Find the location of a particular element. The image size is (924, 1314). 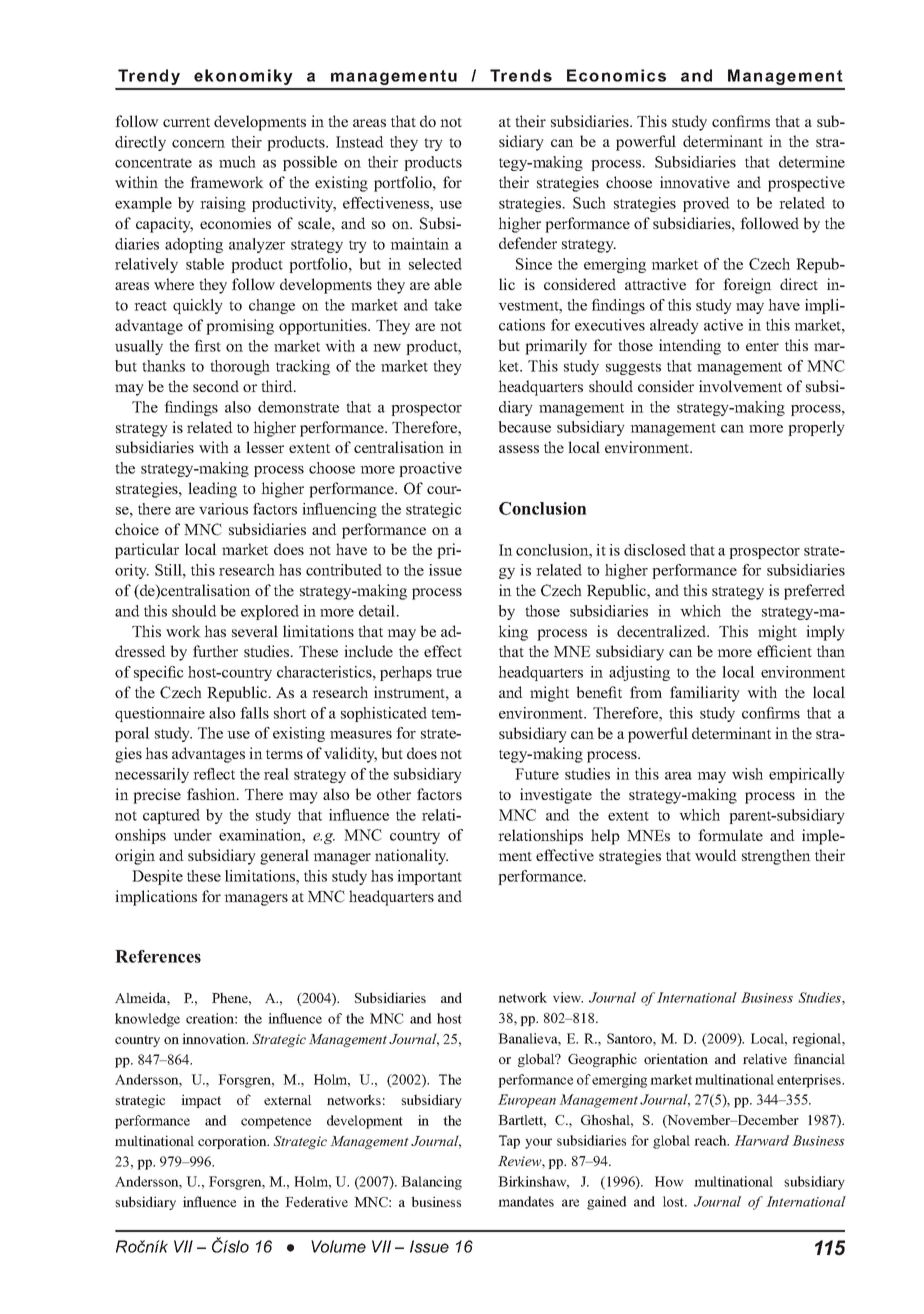

Trends is located at coordinates (521, 75).
